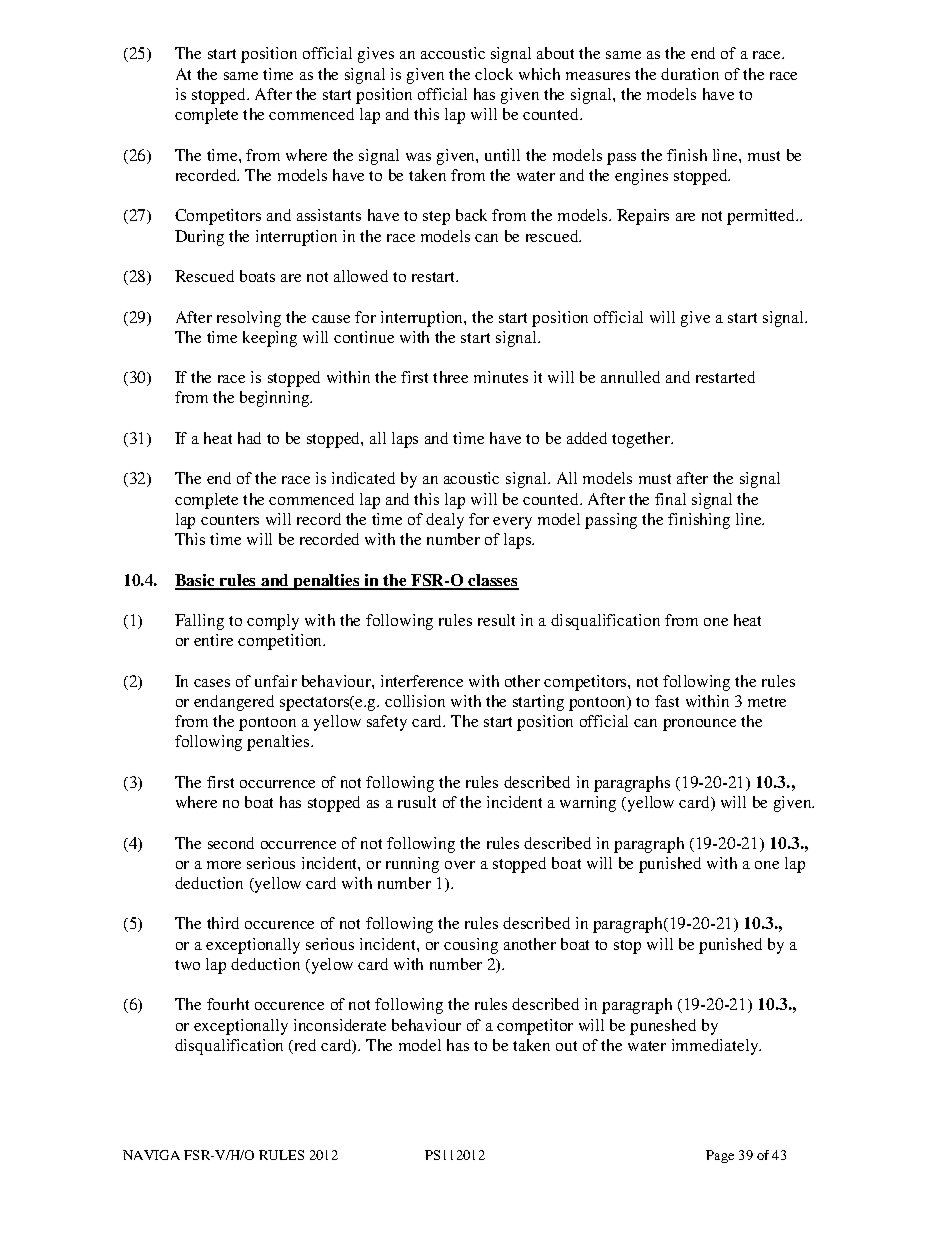 This image has width=952, height=1233. Describe the element at coordinates (273, 622) in the image. I see `comply` at that location.
